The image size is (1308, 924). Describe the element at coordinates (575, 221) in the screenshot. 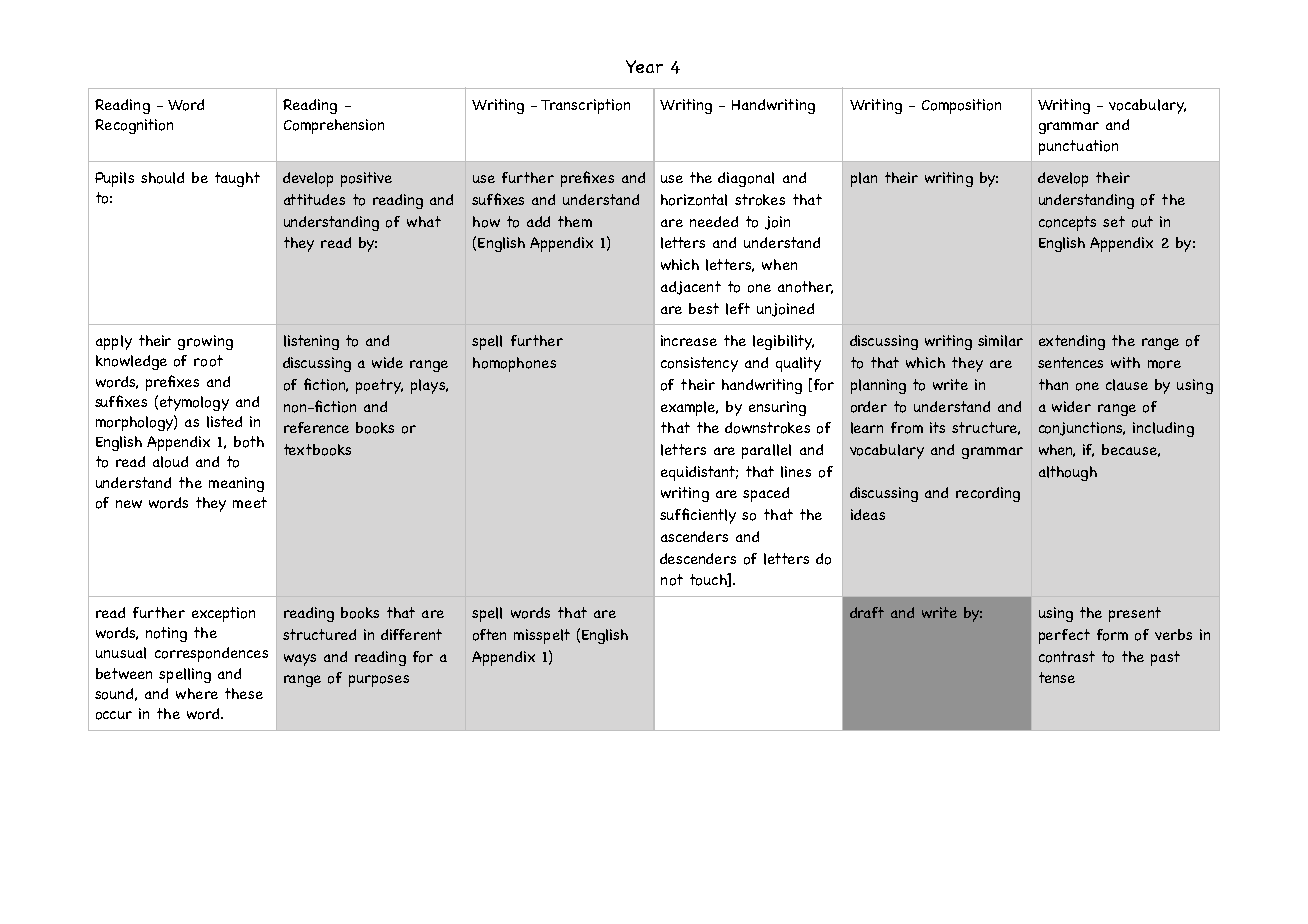

I see `them` at that location.
